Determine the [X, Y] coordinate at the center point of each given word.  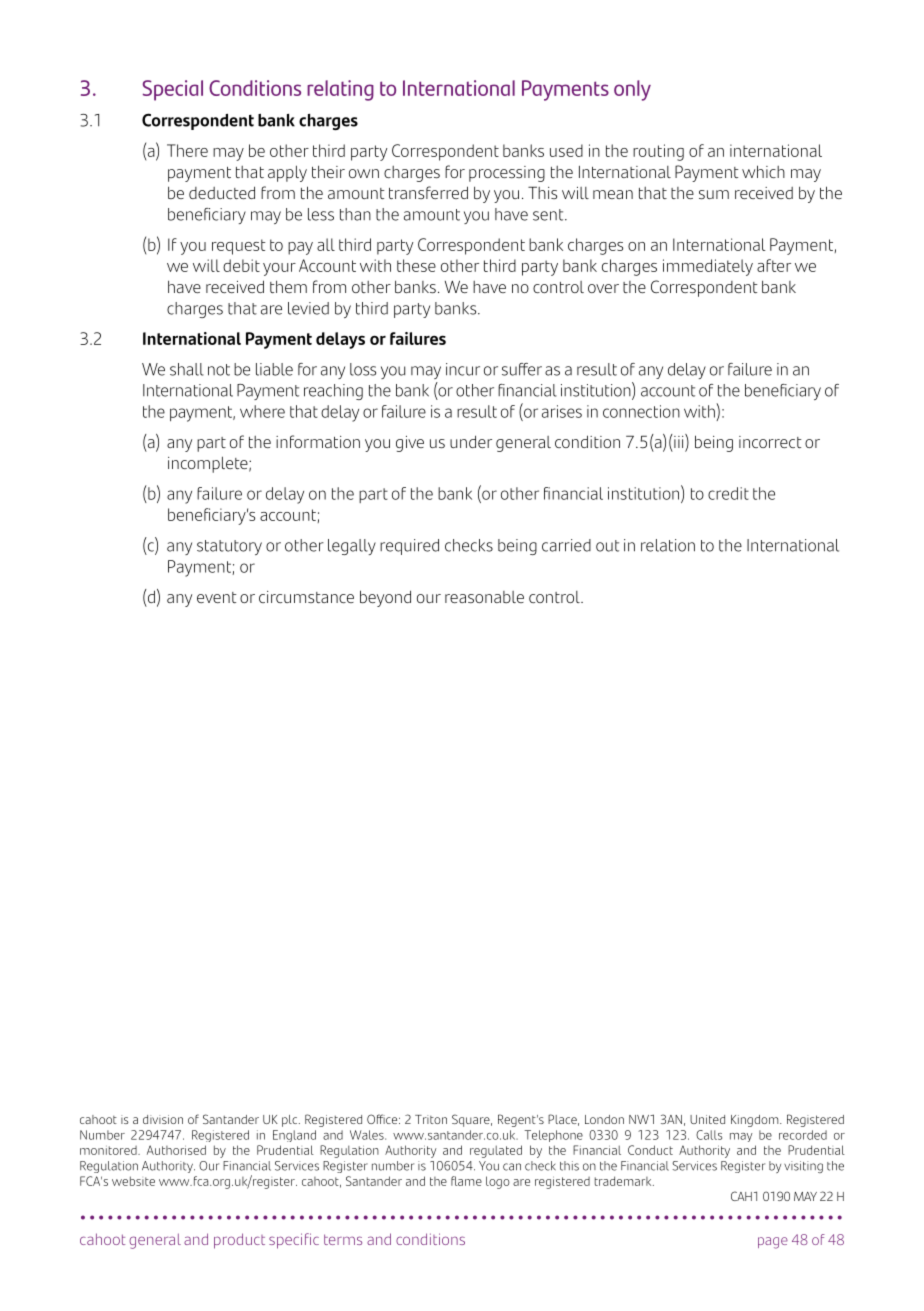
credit [728, 493]
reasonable [484, 597]
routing [658, 152]
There [187, 150]
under [471, 441]
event [217, 597]
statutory [229, 547]
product [239, 1241]
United [707, 1119]
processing [507, 174]
